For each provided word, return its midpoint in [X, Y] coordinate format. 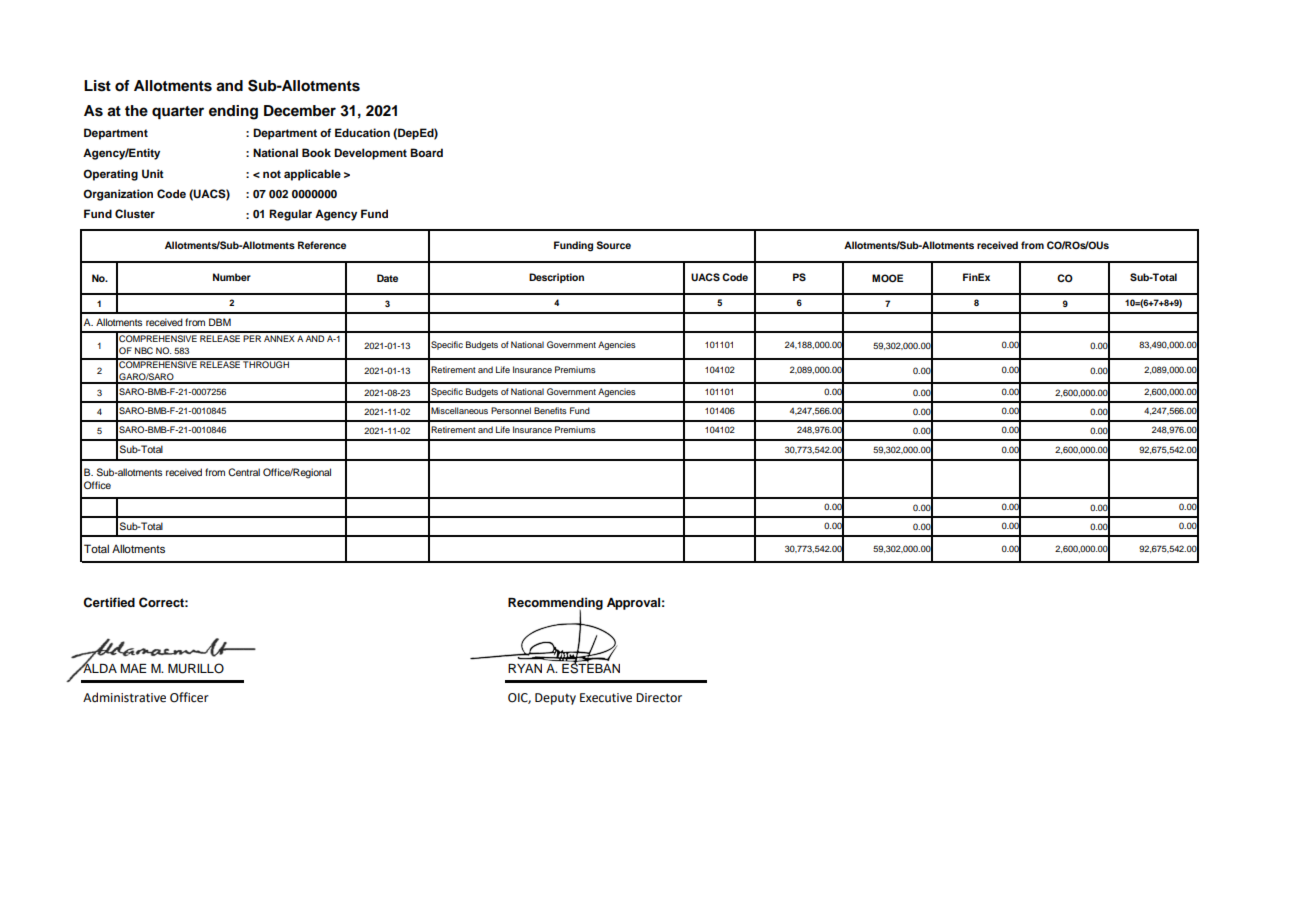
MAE [134, 668]
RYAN [525, 668]
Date [387, 278]
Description [556, 278]
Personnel [511, 410]
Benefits [550, 410]
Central [244, 472]
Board [426, 152]
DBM [220, 322]
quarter [178, 112]
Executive [606, 698]
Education [362, 132]
